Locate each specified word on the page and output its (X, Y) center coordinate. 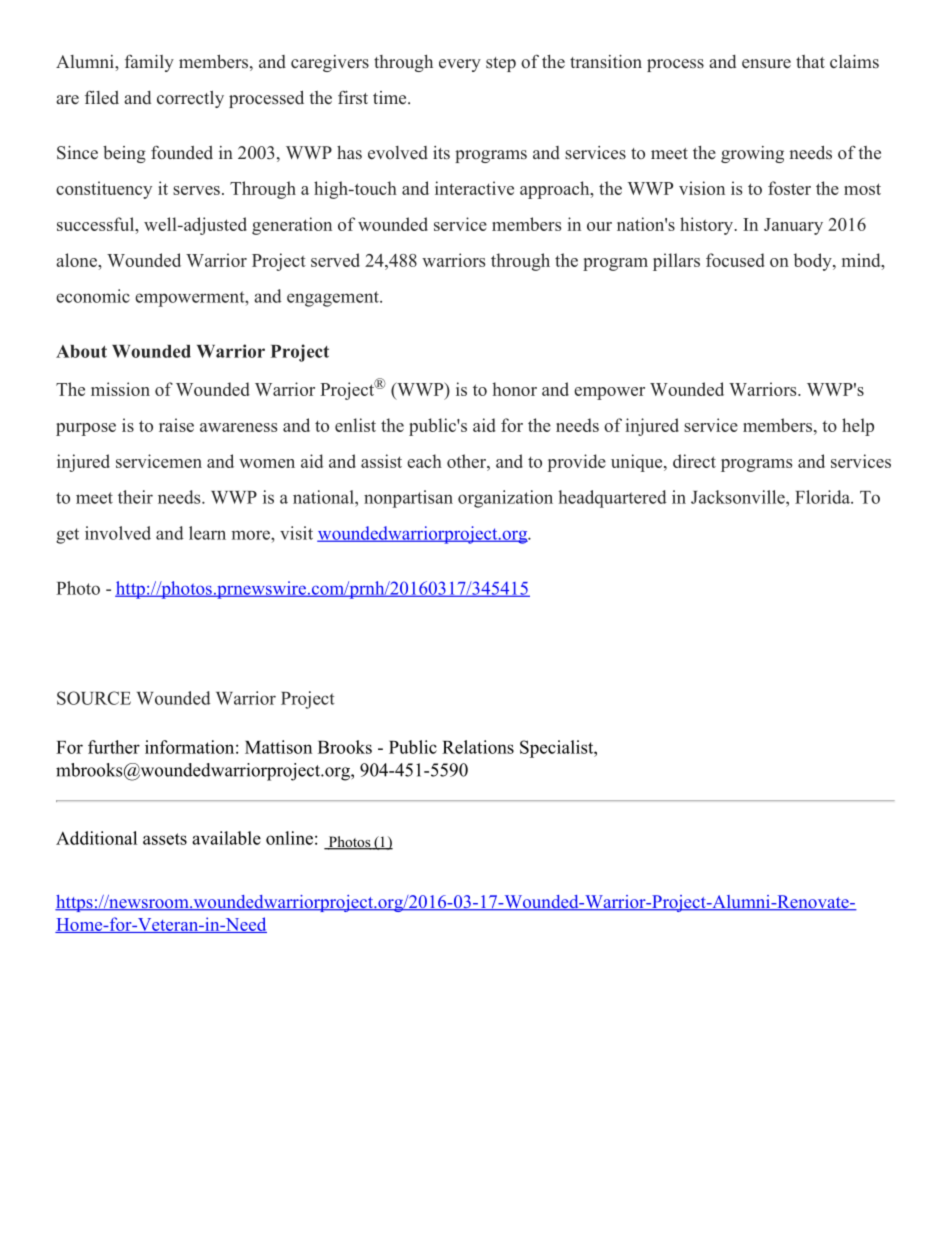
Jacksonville (739, 497)
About (81, 351)
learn (207, 533)
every (460, 65)
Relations (478, 747)
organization (505, 499)
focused (735, 260)
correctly (190, 99)
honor (514, 389)
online (289, 838)
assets (165, 839)
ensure (766, 64)
